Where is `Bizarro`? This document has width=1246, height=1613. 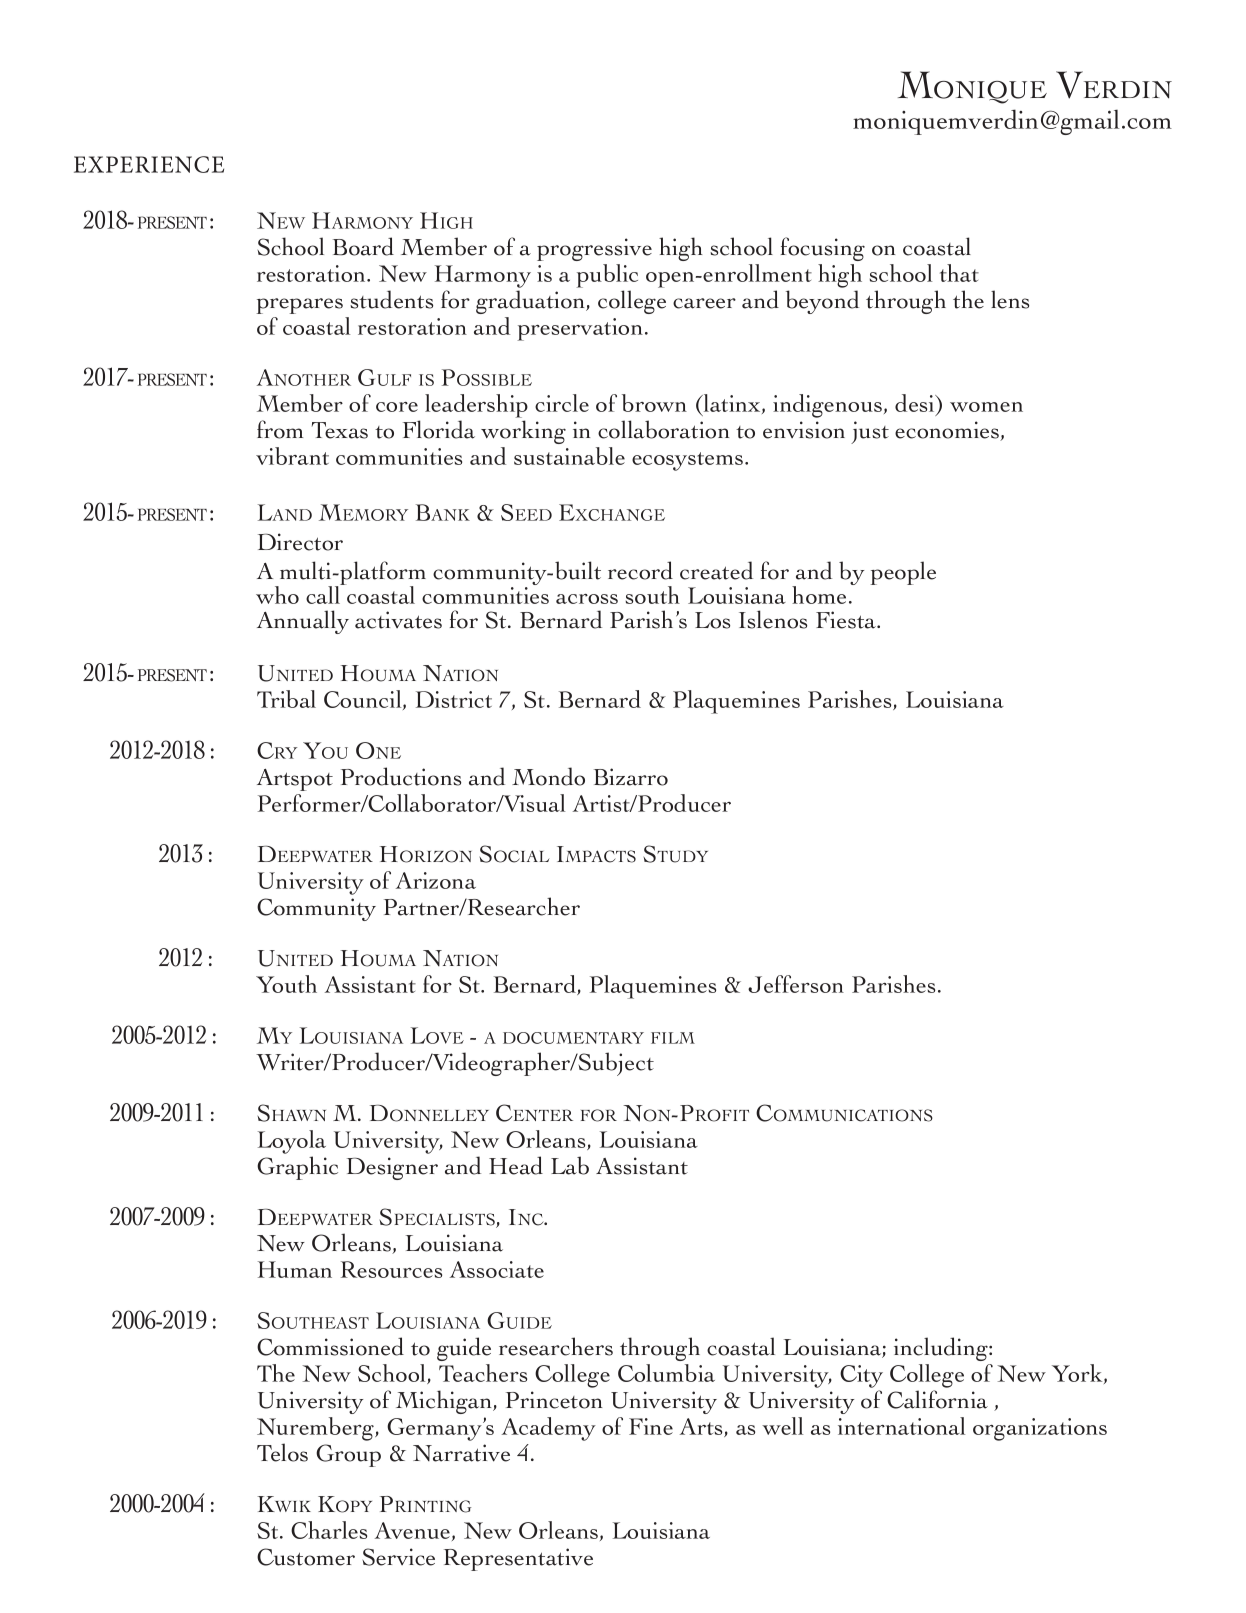
Bizarro is located at coordinates (631, 777).
